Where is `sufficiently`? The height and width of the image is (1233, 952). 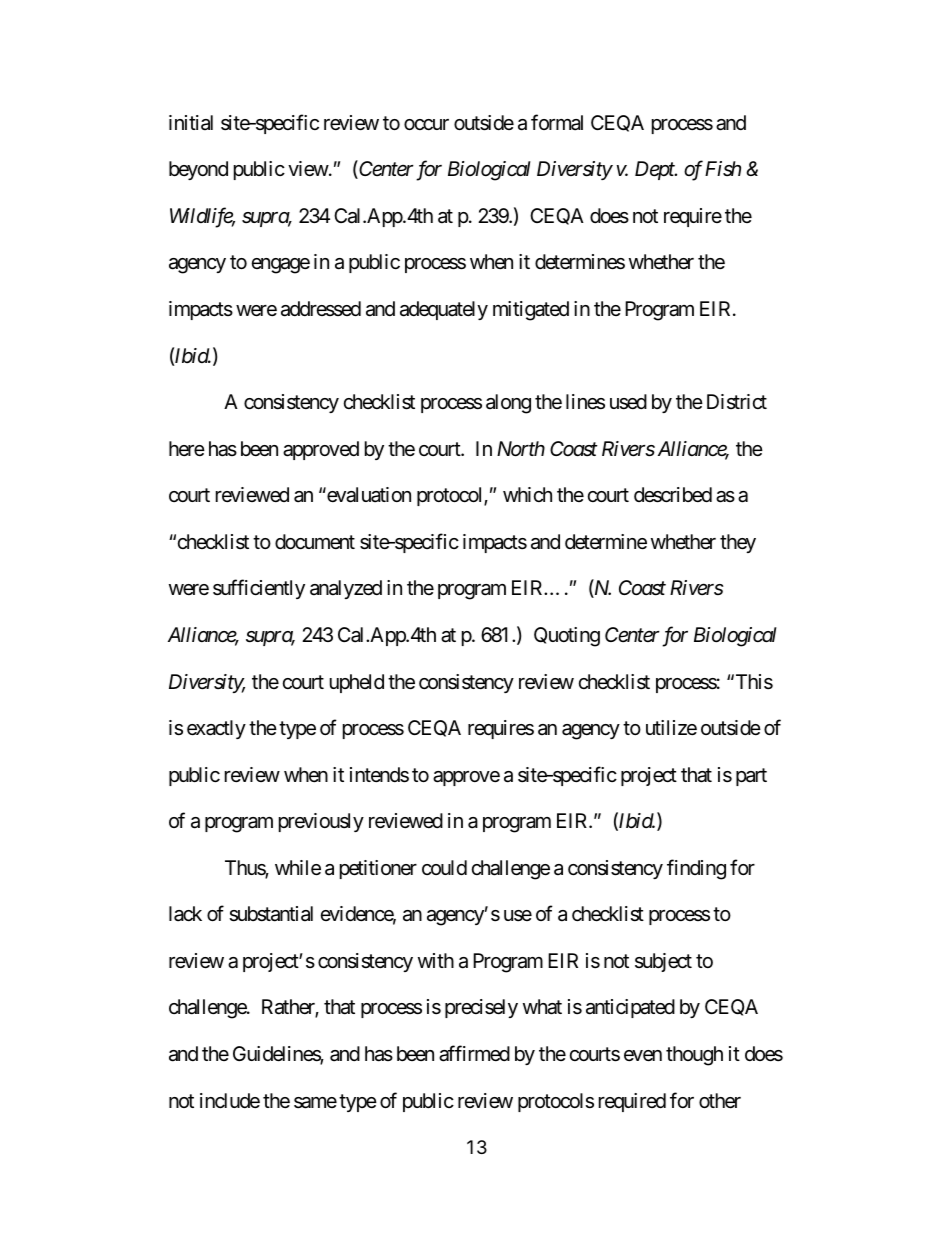
sufficiently is located at coordinates (259, 589).
